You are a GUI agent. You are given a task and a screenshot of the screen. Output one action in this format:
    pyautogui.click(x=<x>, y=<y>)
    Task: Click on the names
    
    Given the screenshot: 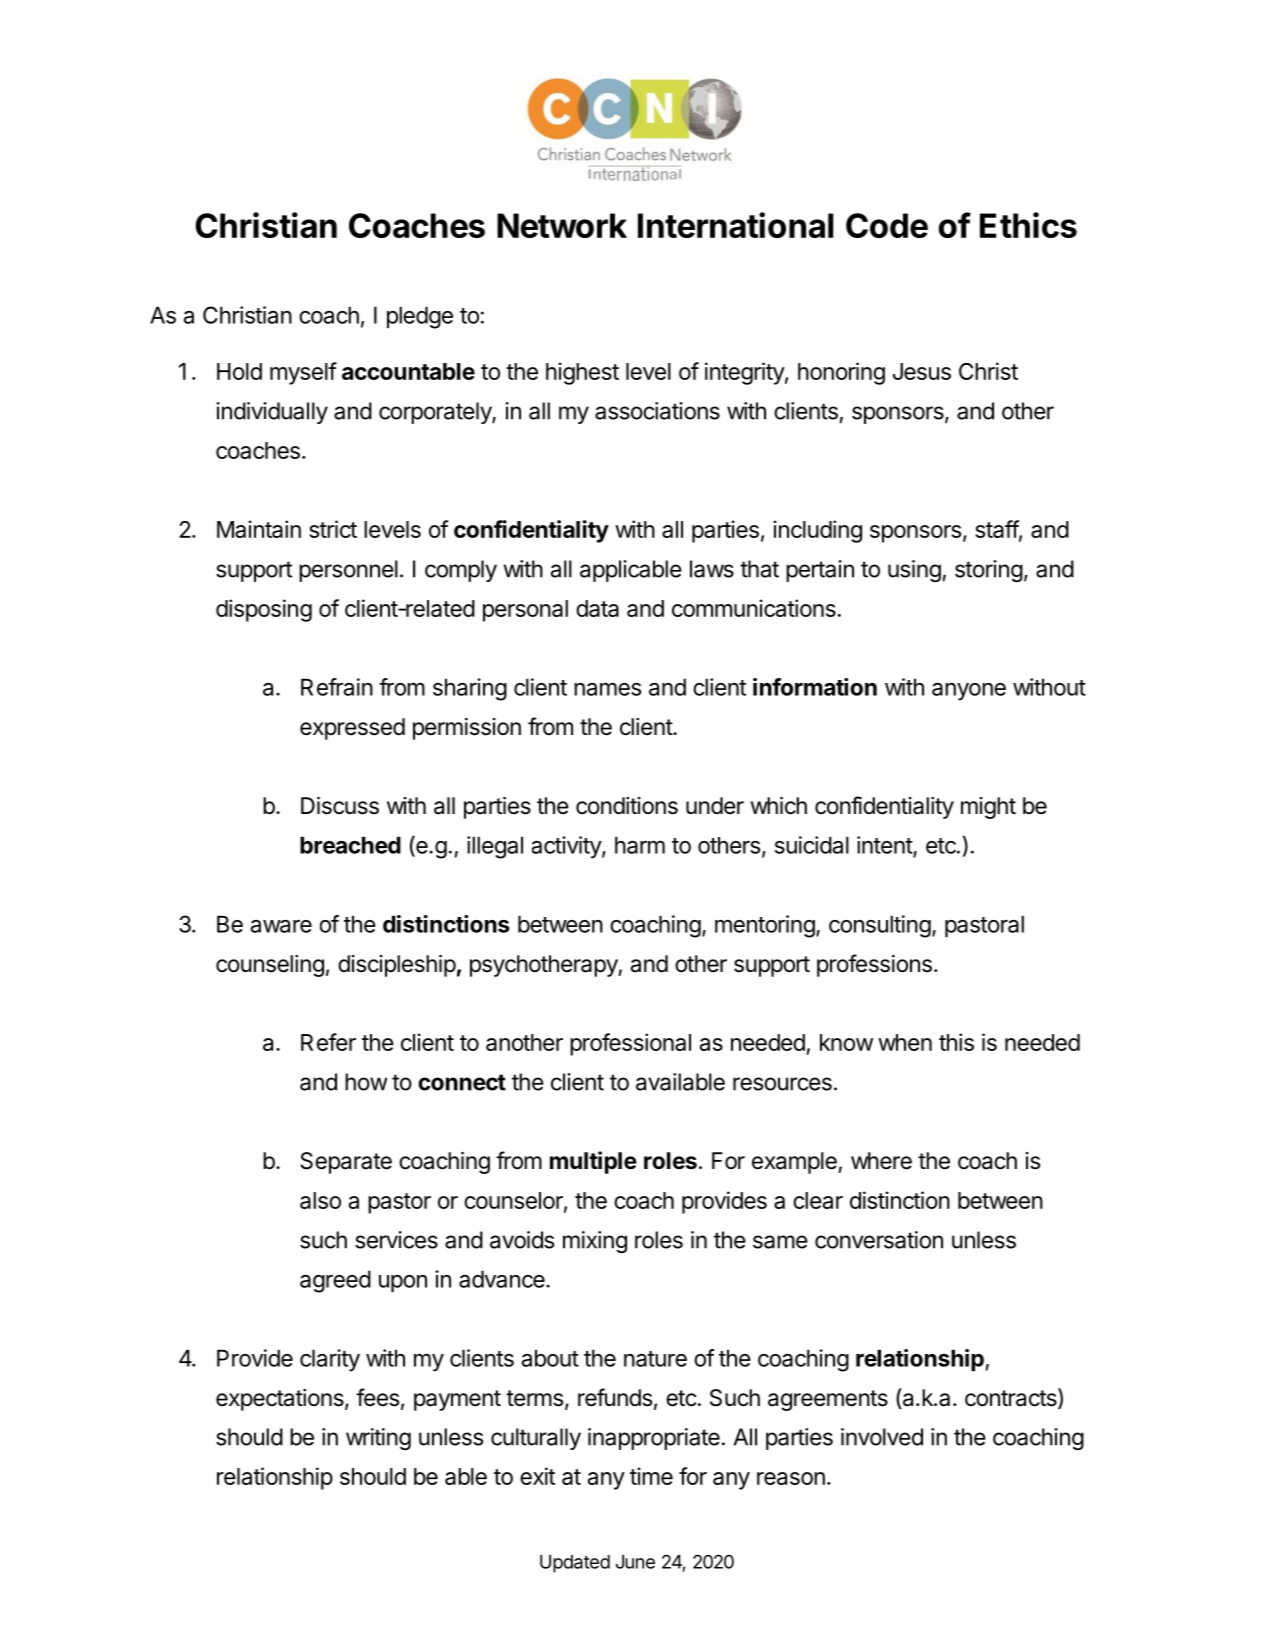 What is the action you would take?
    pyautogui.click(x=607, y=689)
